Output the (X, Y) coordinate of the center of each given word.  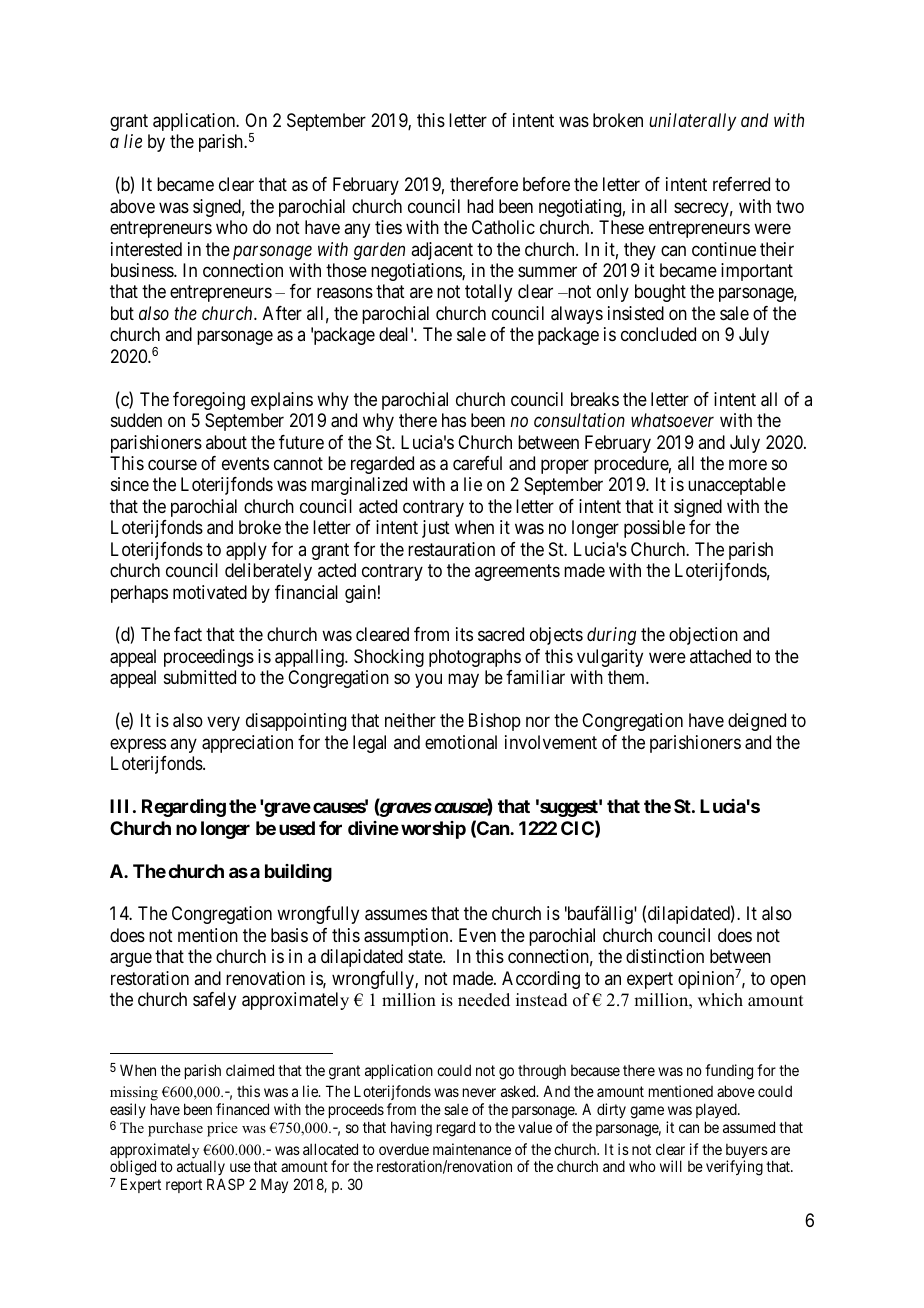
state (426, 956)
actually (201, 1169)
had (480, 206)
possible (654, 529)
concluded (658, 334)
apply (246, 551)
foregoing (209, 401)
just (436, 529)
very (223, 724)
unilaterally (692, 122)
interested (146, 249)
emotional (461, 742)
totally (488, 293)
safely (214, 1001)
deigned (757, 722)
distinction (665, 956)
